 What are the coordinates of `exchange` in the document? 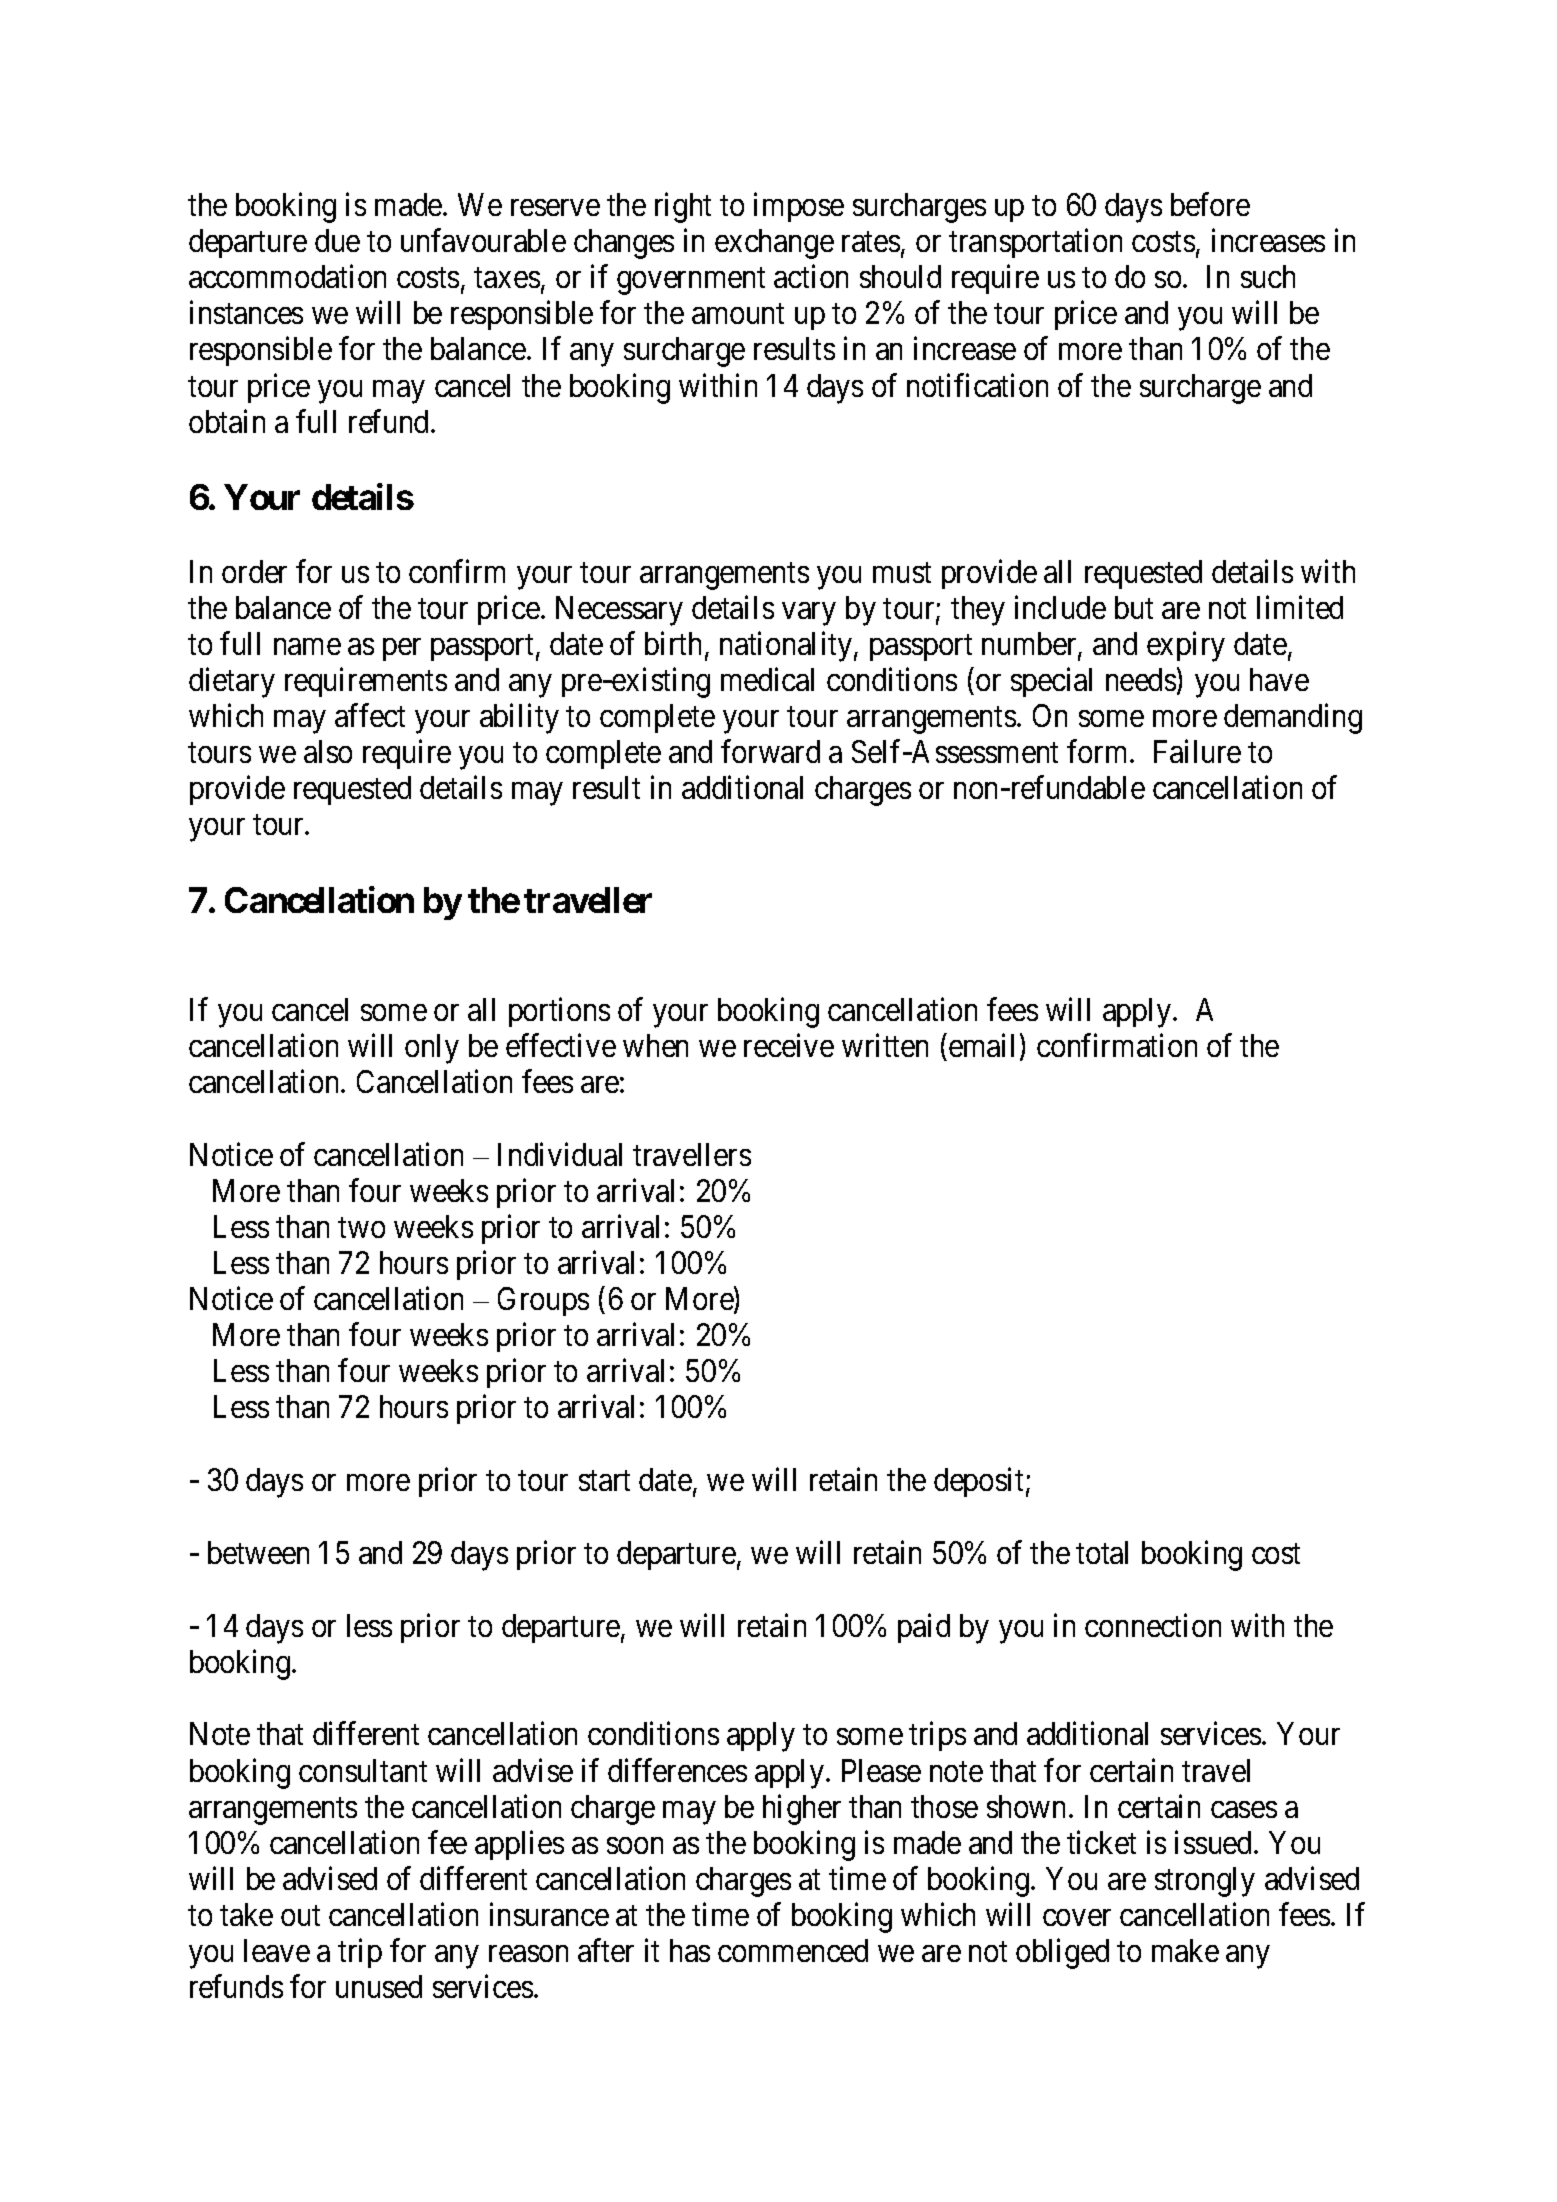 It's located at (774, 244).
